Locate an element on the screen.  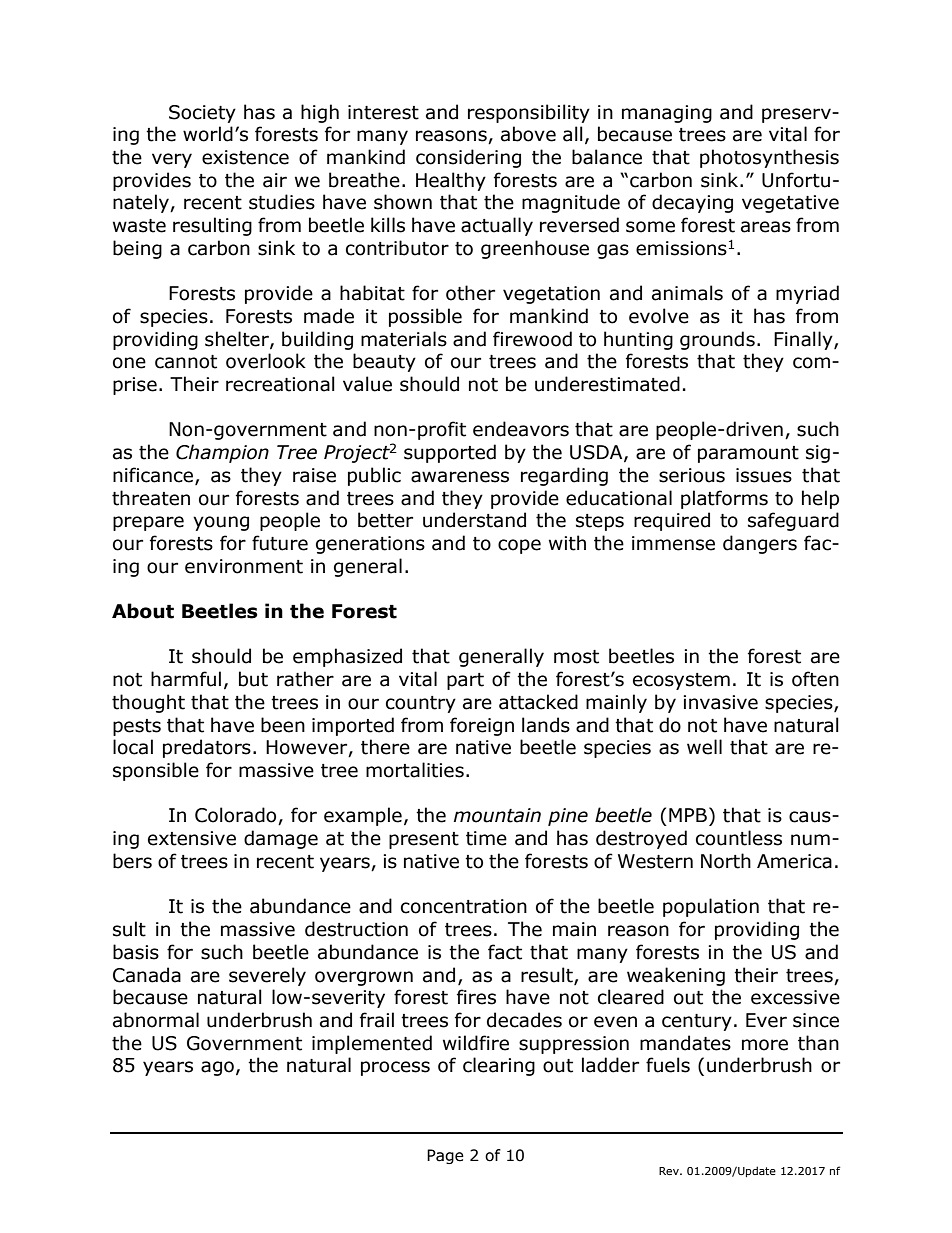
considering is located at coordinates (468, 158).
